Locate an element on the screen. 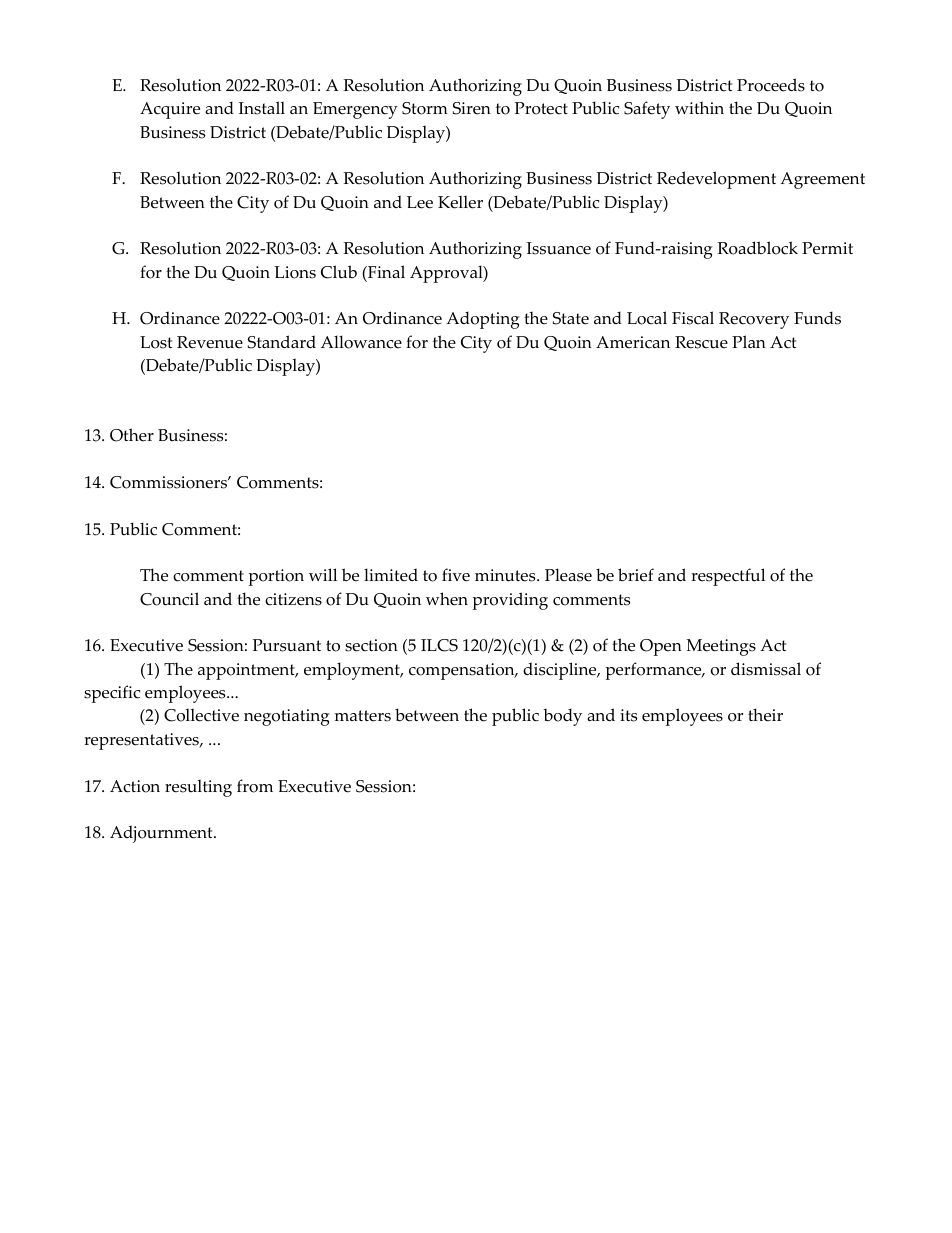 The width and height of the screenshot is (952, 1233). Acquire is located at coordinates (170, 110).
